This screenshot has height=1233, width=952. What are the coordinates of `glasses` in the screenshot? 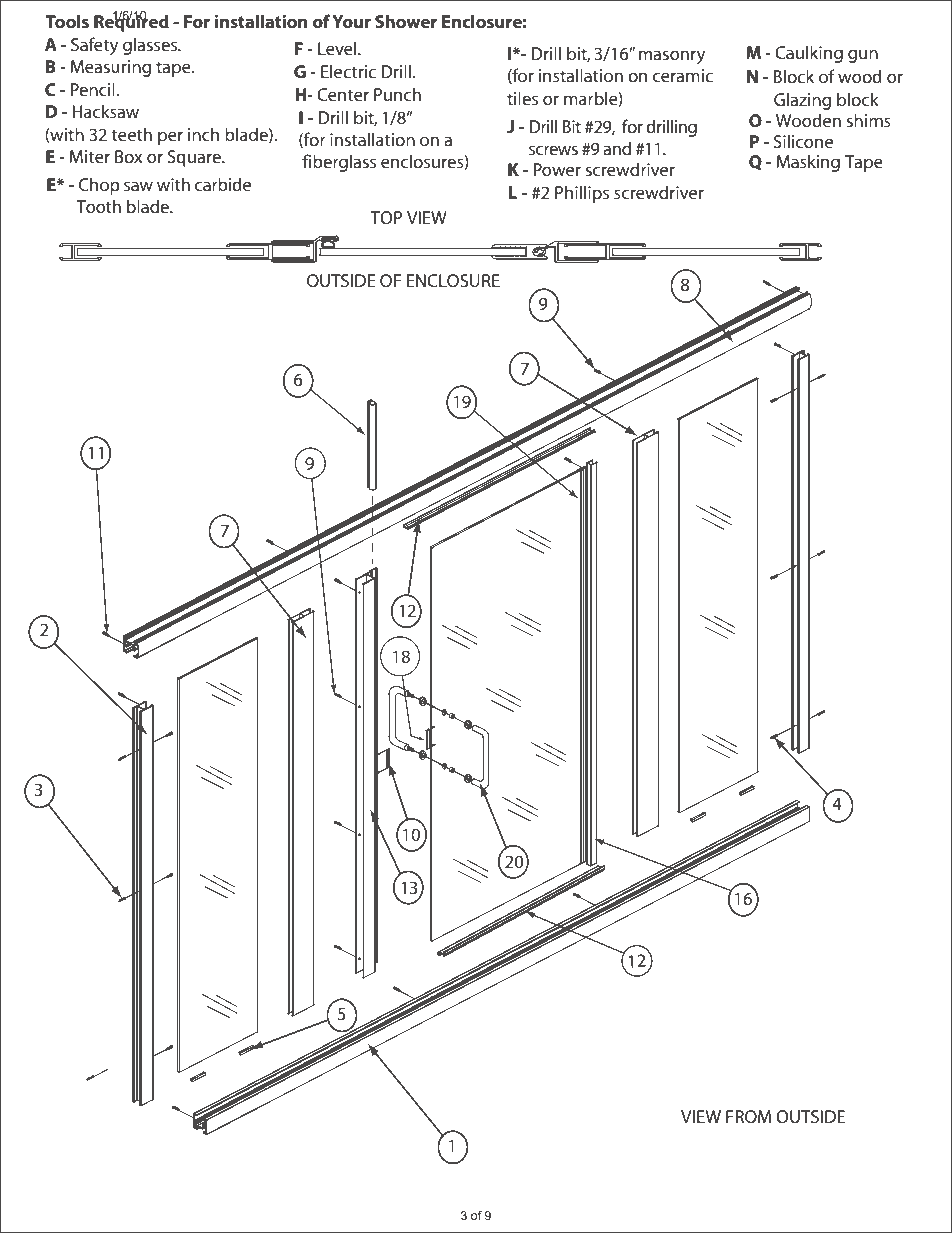 It's located at (151, 46).
